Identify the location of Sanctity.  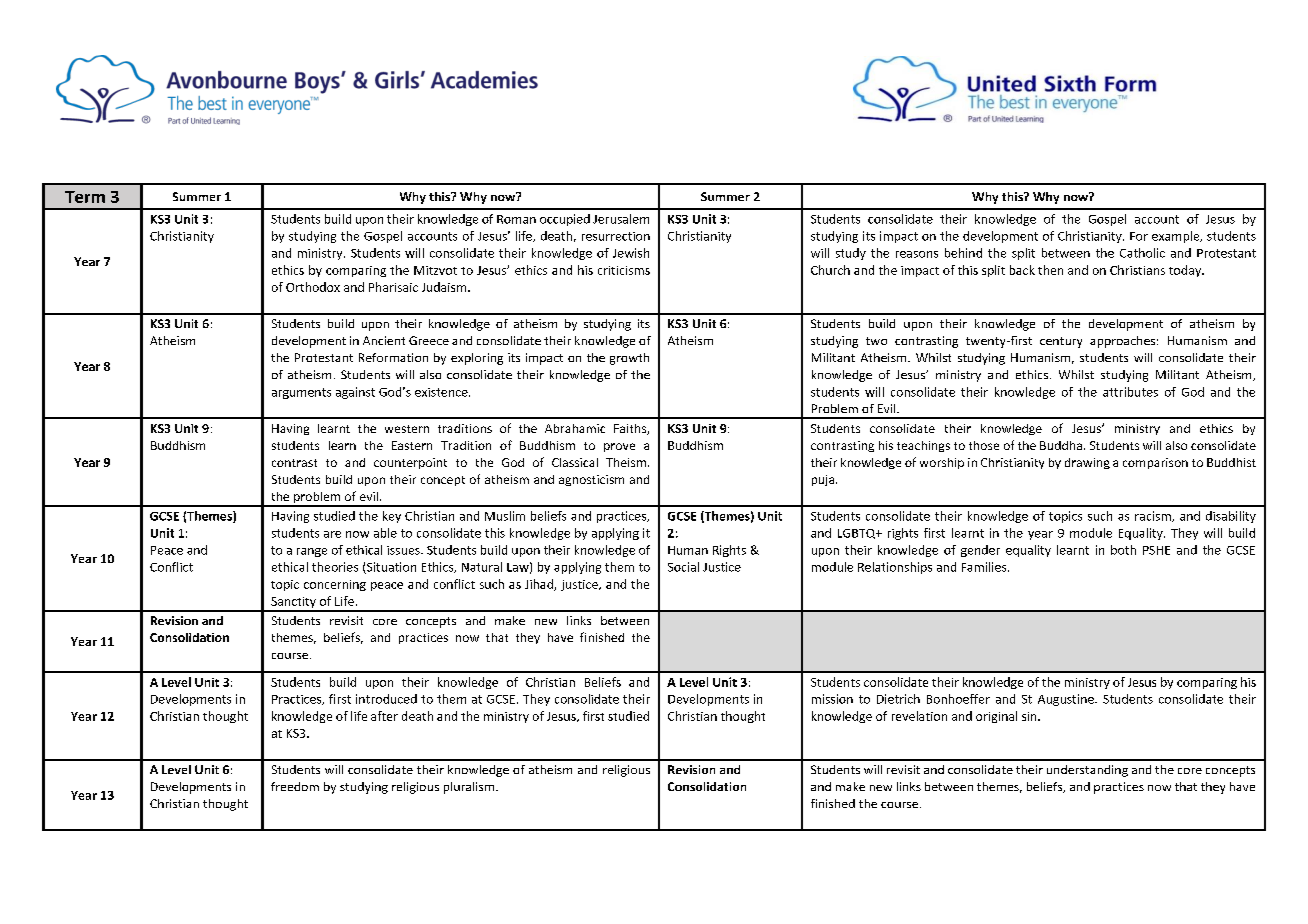
(293, 604).
